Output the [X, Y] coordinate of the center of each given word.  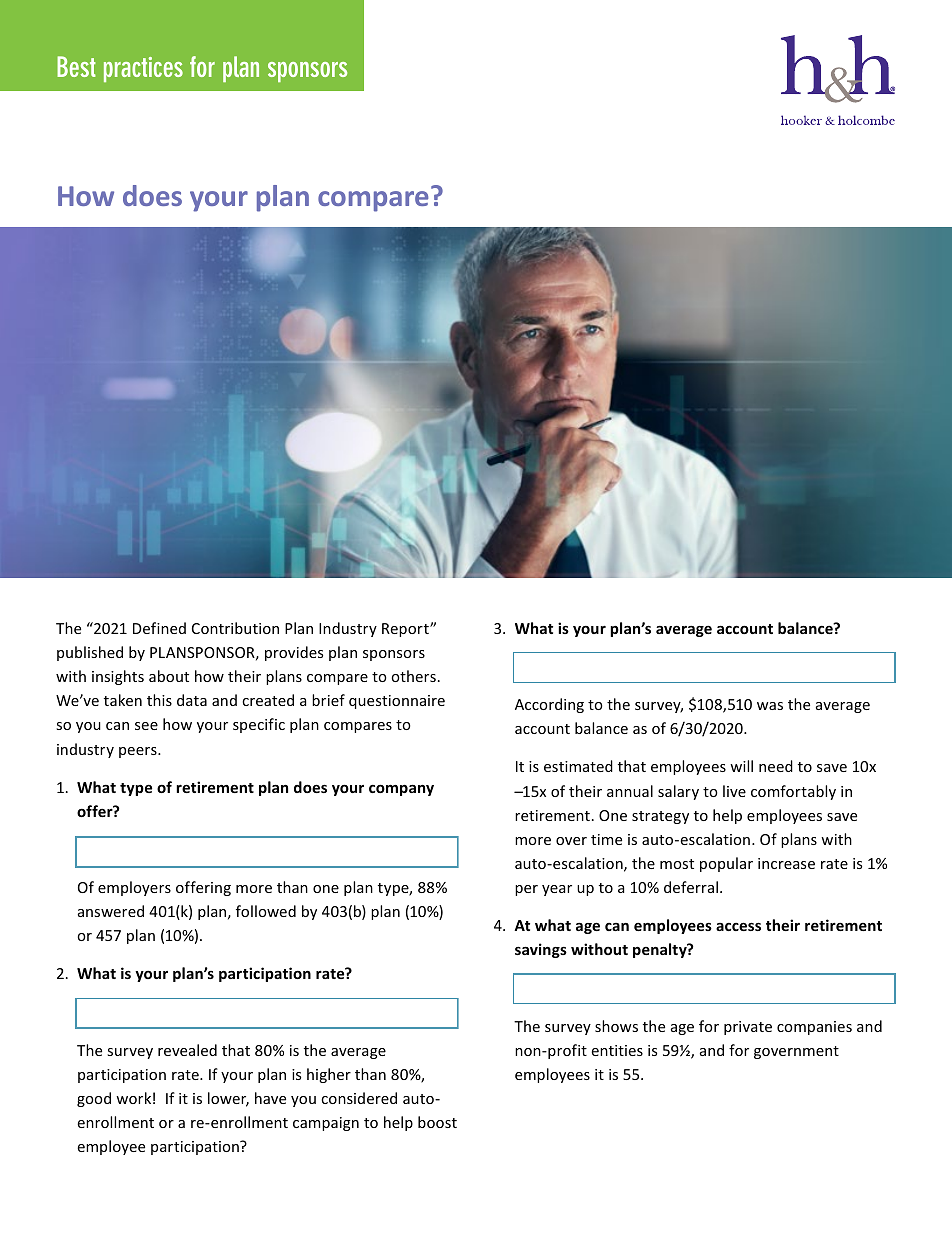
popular [726, 864]
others [413, 676]
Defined [159, 628]
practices [143, 69]
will [741, 766]
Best [76, 66]
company [401, 790]
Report [406, 630]
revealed [187, 1050]
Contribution [235, 628]
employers [134, 888]
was [770, 706]
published [90, 653]
